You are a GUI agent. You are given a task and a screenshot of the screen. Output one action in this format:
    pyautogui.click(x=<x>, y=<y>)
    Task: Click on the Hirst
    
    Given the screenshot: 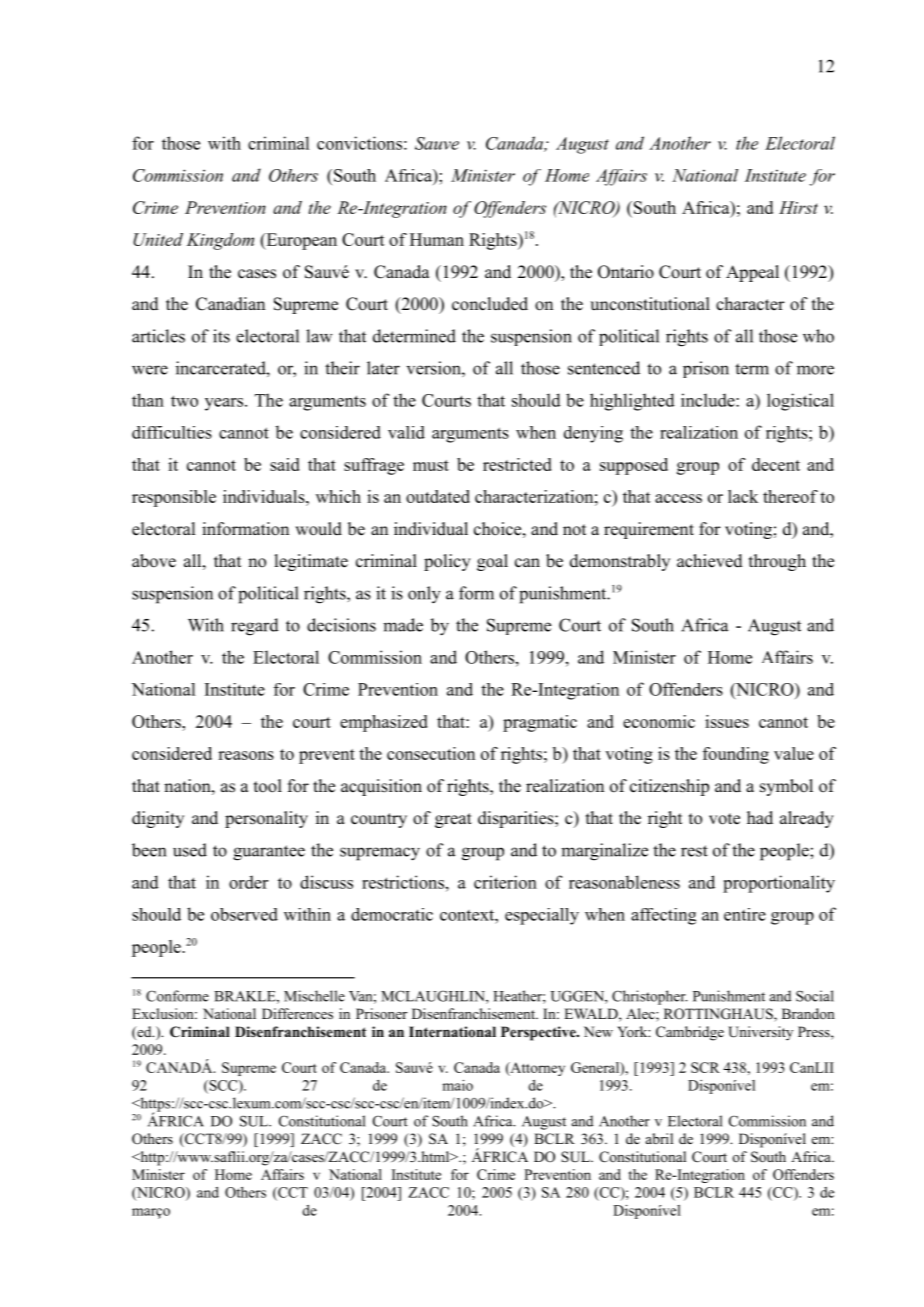 What is the action you would take?
    pyautogui.click(x=798, y=207)
